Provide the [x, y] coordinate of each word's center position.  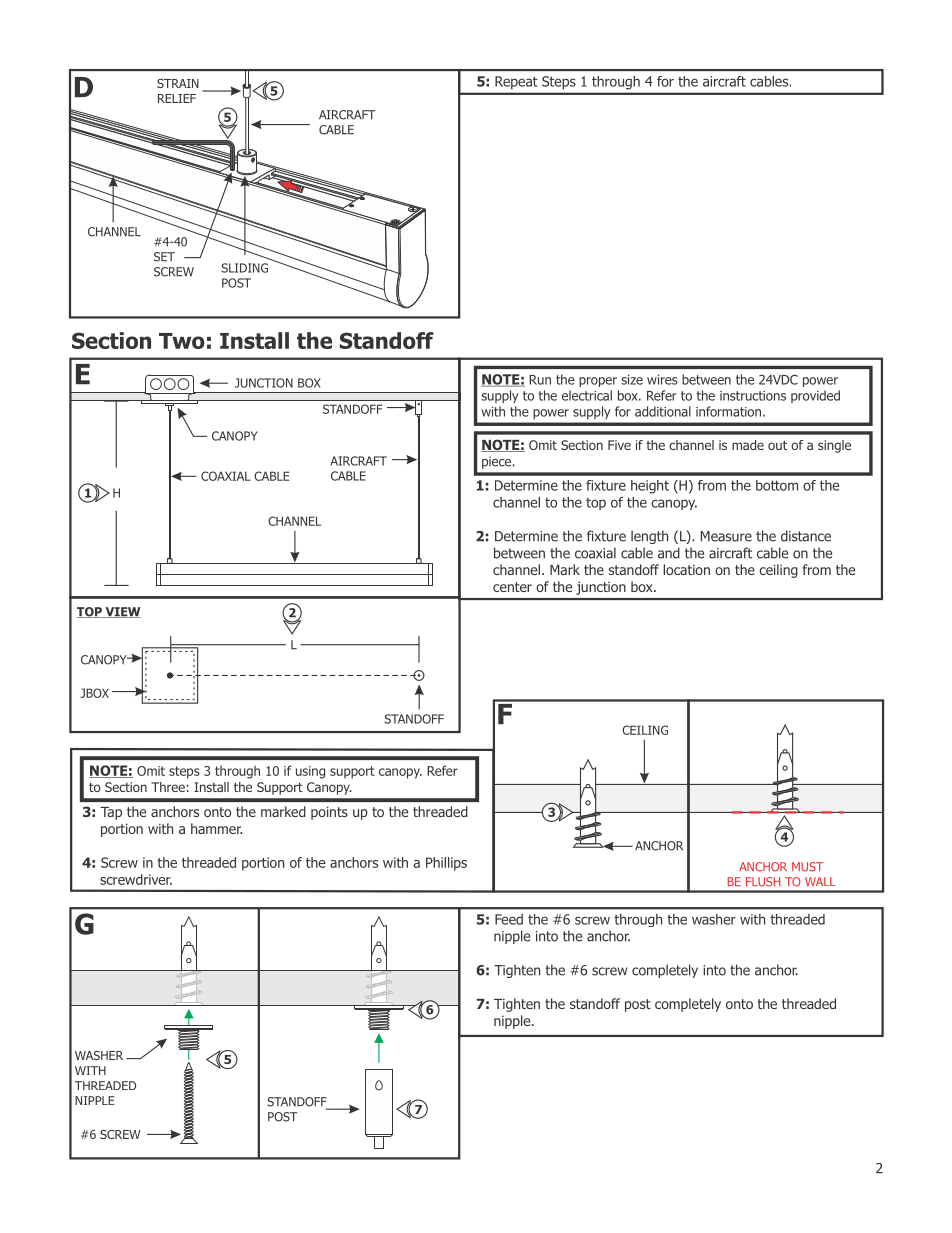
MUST [807, 867]
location [686, 569]
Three [168, 787]
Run [540, 380]
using [310, 772]
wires [662, 380]
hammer [216, 828]
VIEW [122, 612]
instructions [753, 396]
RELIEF [177, 98]
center [512, 587]
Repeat [516, 82]
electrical [587, 395]
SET [164, 257]
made [748, 445]
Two [182, 341]
